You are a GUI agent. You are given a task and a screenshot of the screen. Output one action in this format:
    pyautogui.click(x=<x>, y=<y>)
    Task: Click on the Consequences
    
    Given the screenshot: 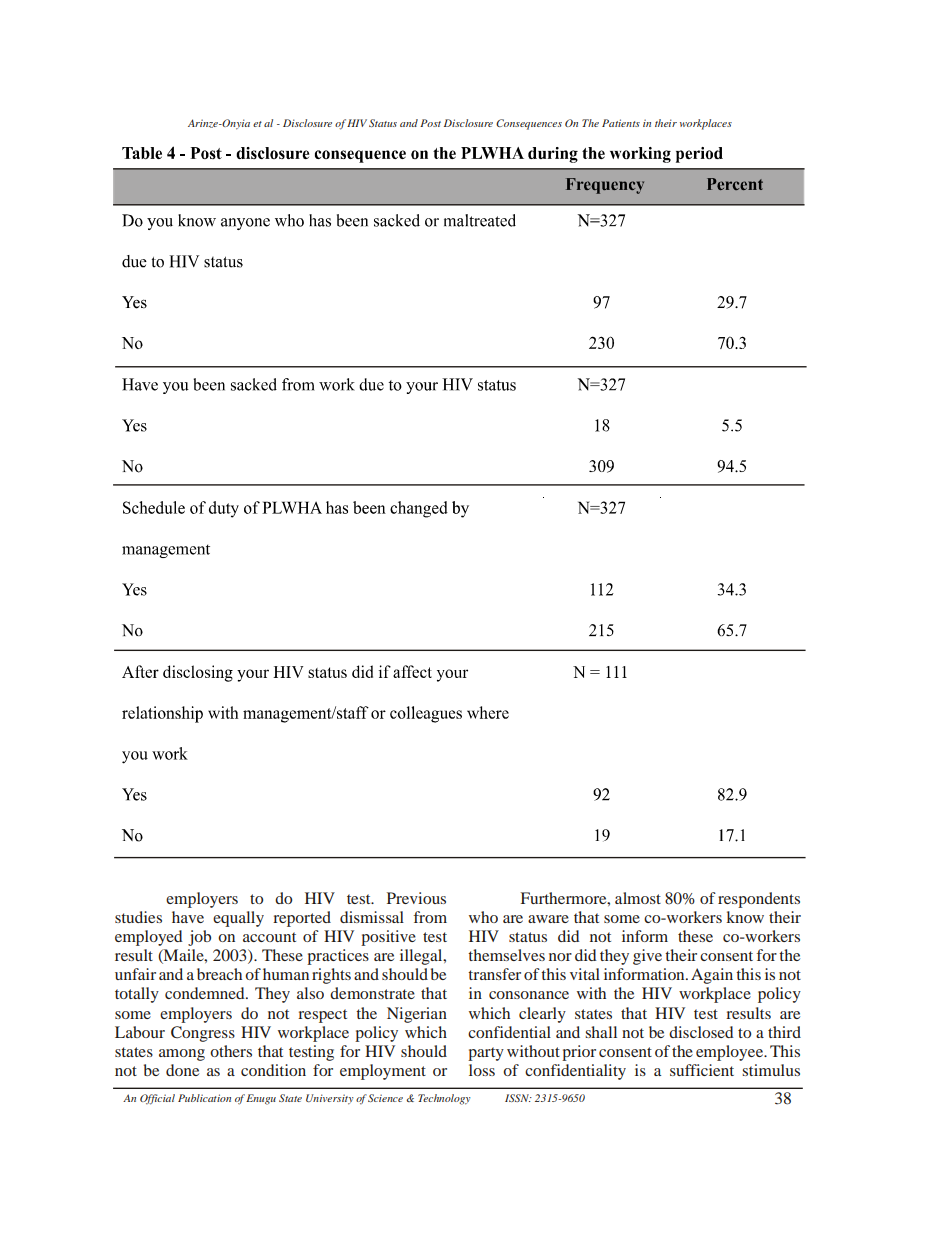 What is the action you would take?
    pyautogui.click(x=529, y=124)
